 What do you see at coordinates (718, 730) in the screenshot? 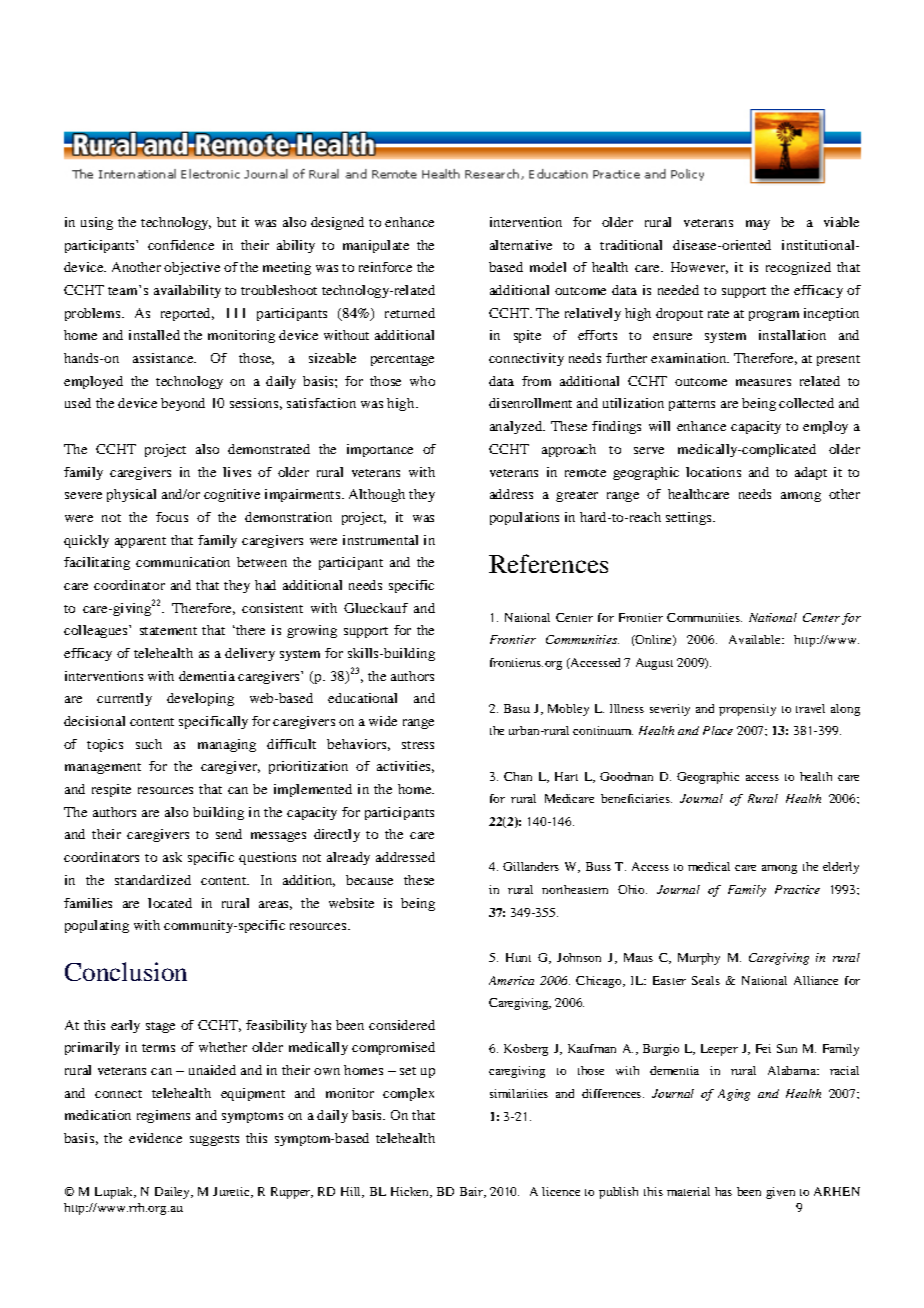
I see `Place` at bounding box center [718, 730].
